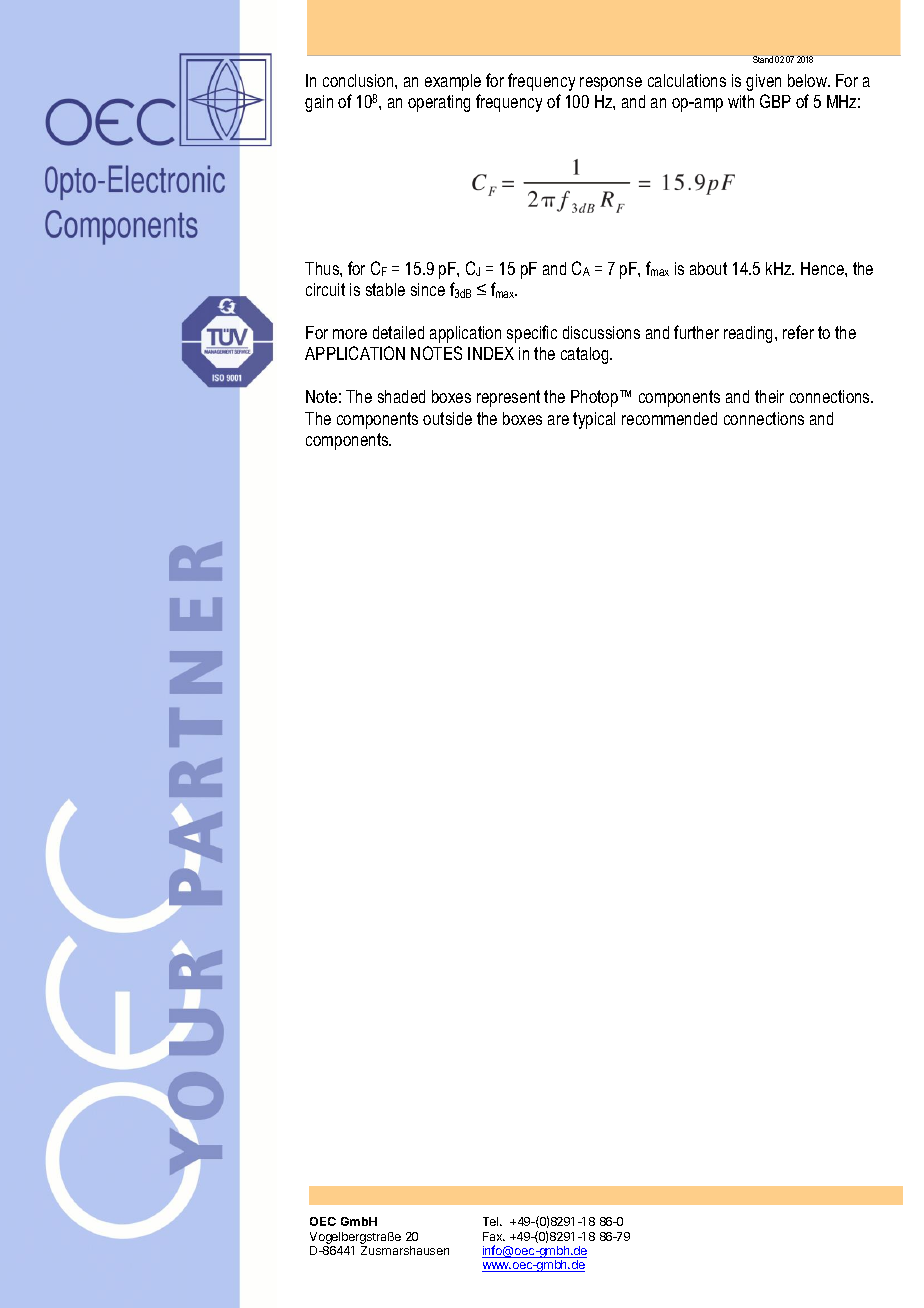 This screenshot has width=924, height=1308. Describe the element at coordinates (447, 418) in the screenshot. I see `outside` at that location.
